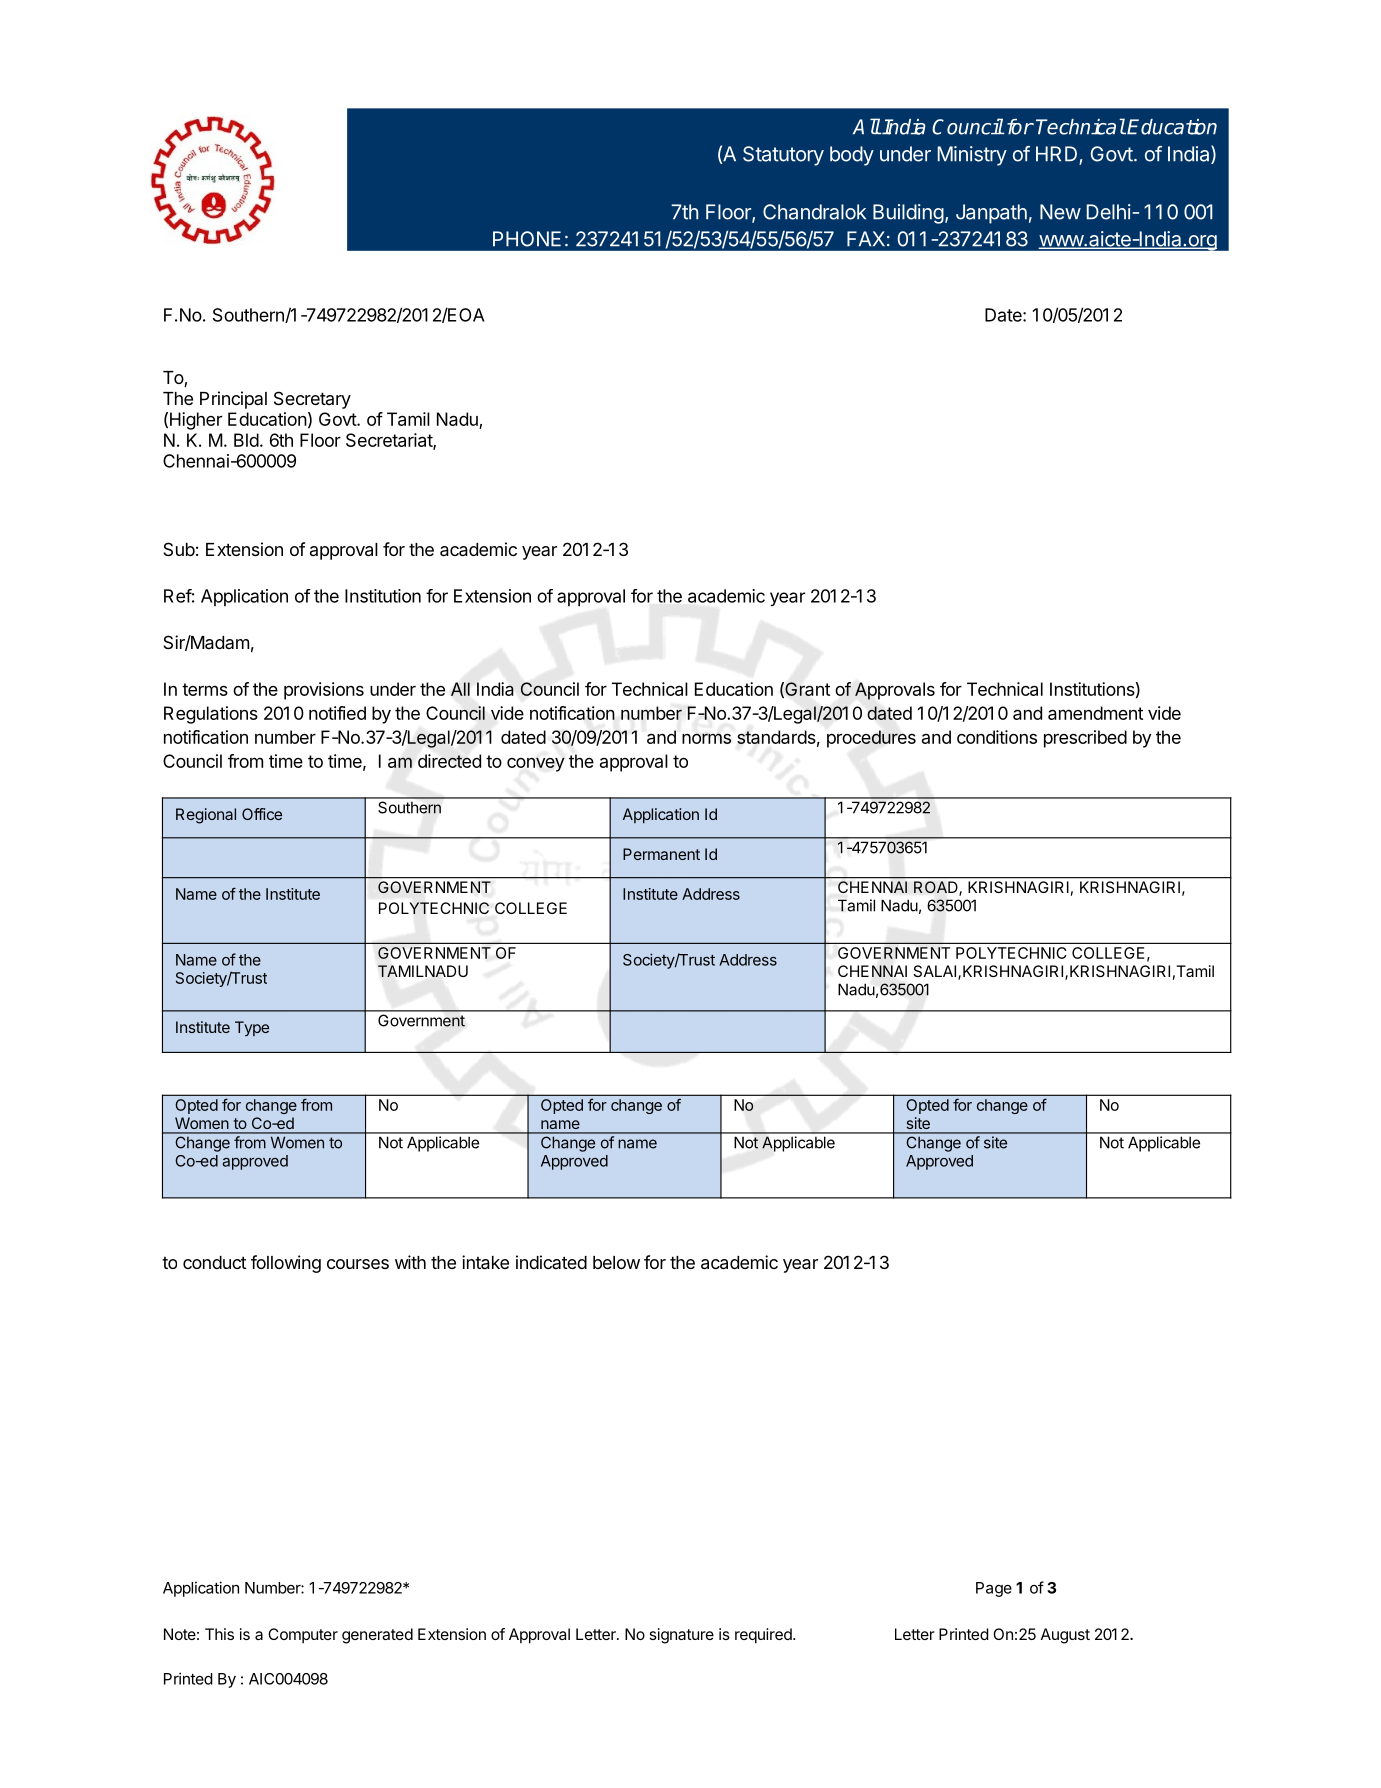 The image size is (1381, 1788). I want to click on ROAD, so click(937, 888).
